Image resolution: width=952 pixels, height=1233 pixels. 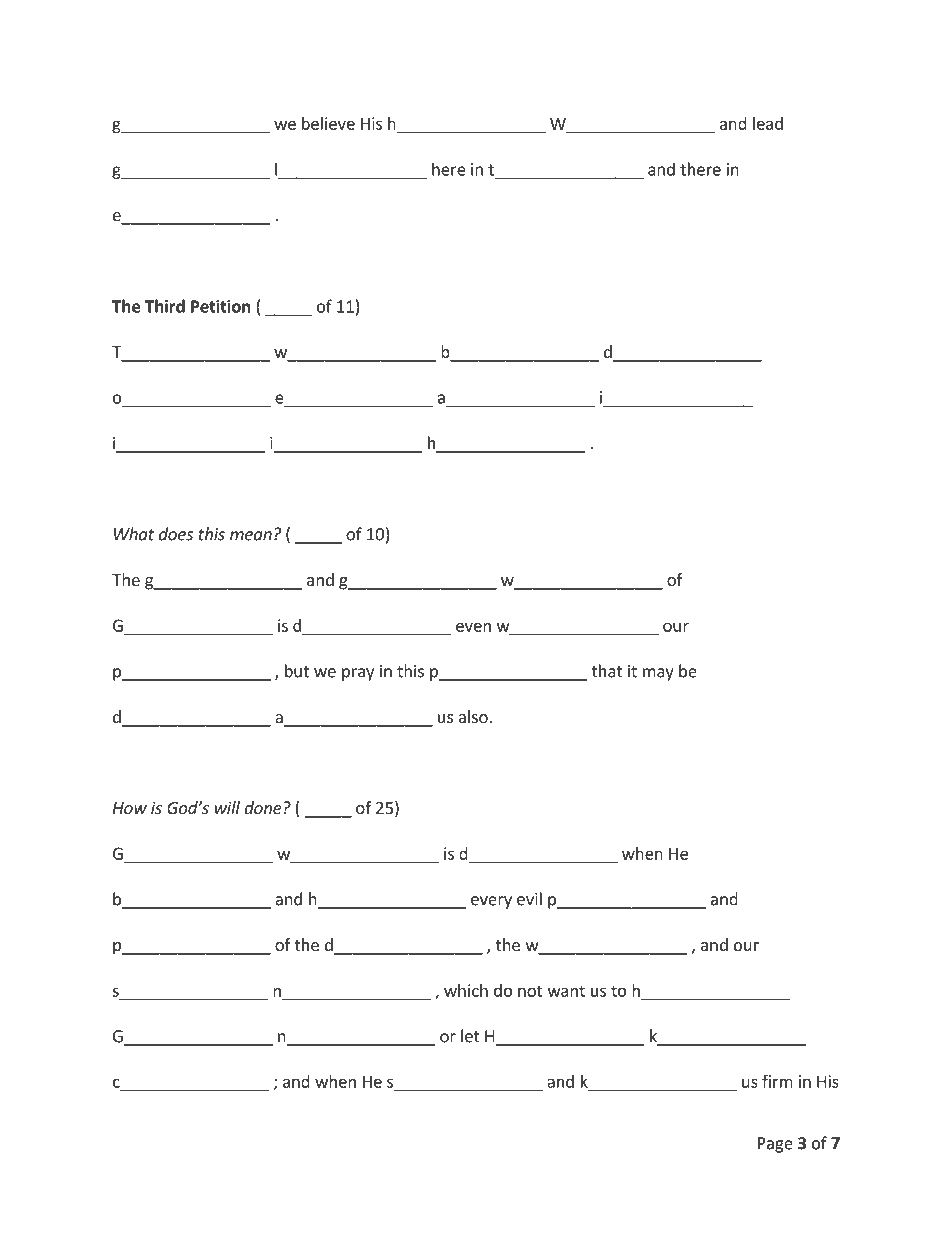 I want to click on will, so click(x=227, y=807).
